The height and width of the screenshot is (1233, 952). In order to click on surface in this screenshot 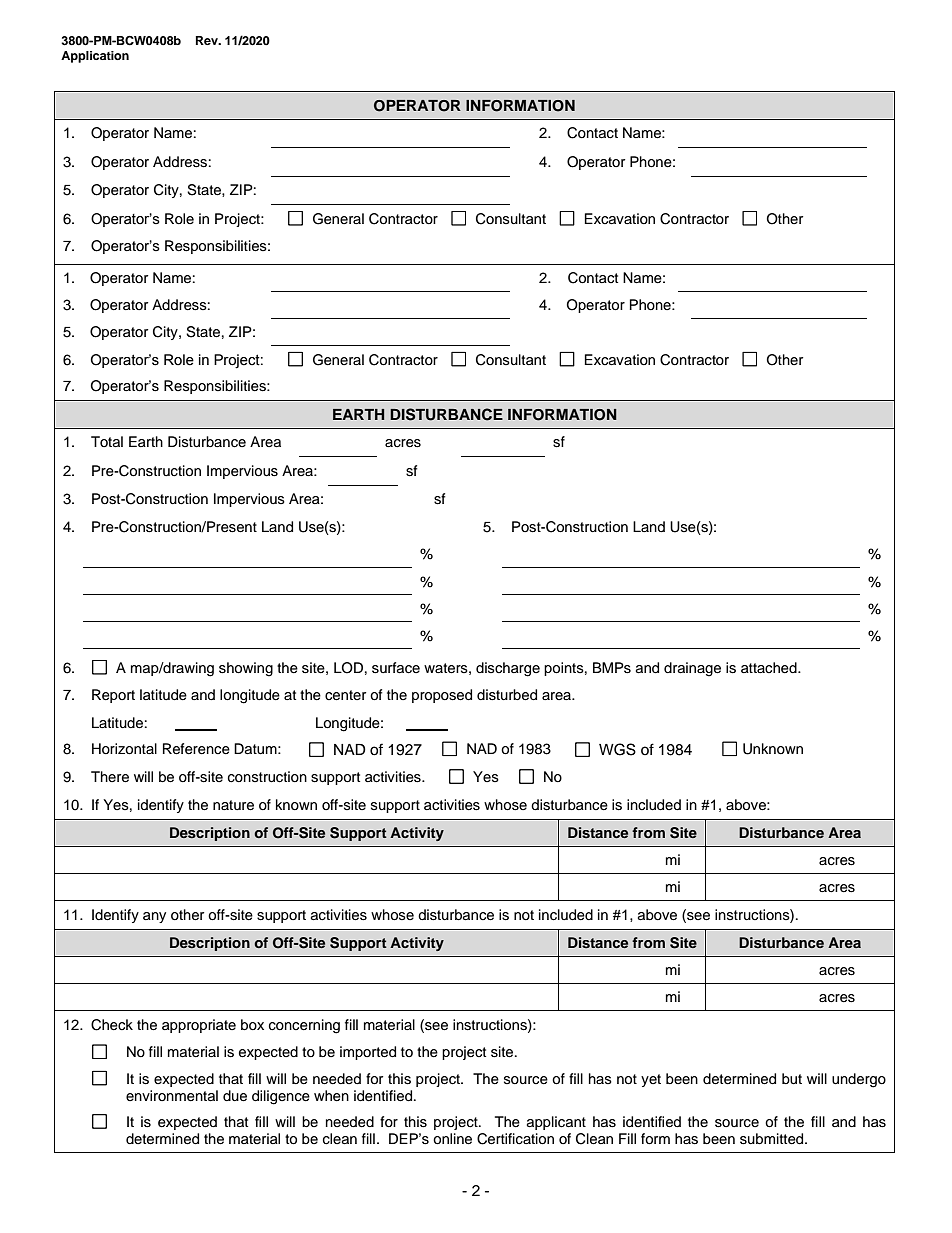, I will do `click(396, 668)`.
